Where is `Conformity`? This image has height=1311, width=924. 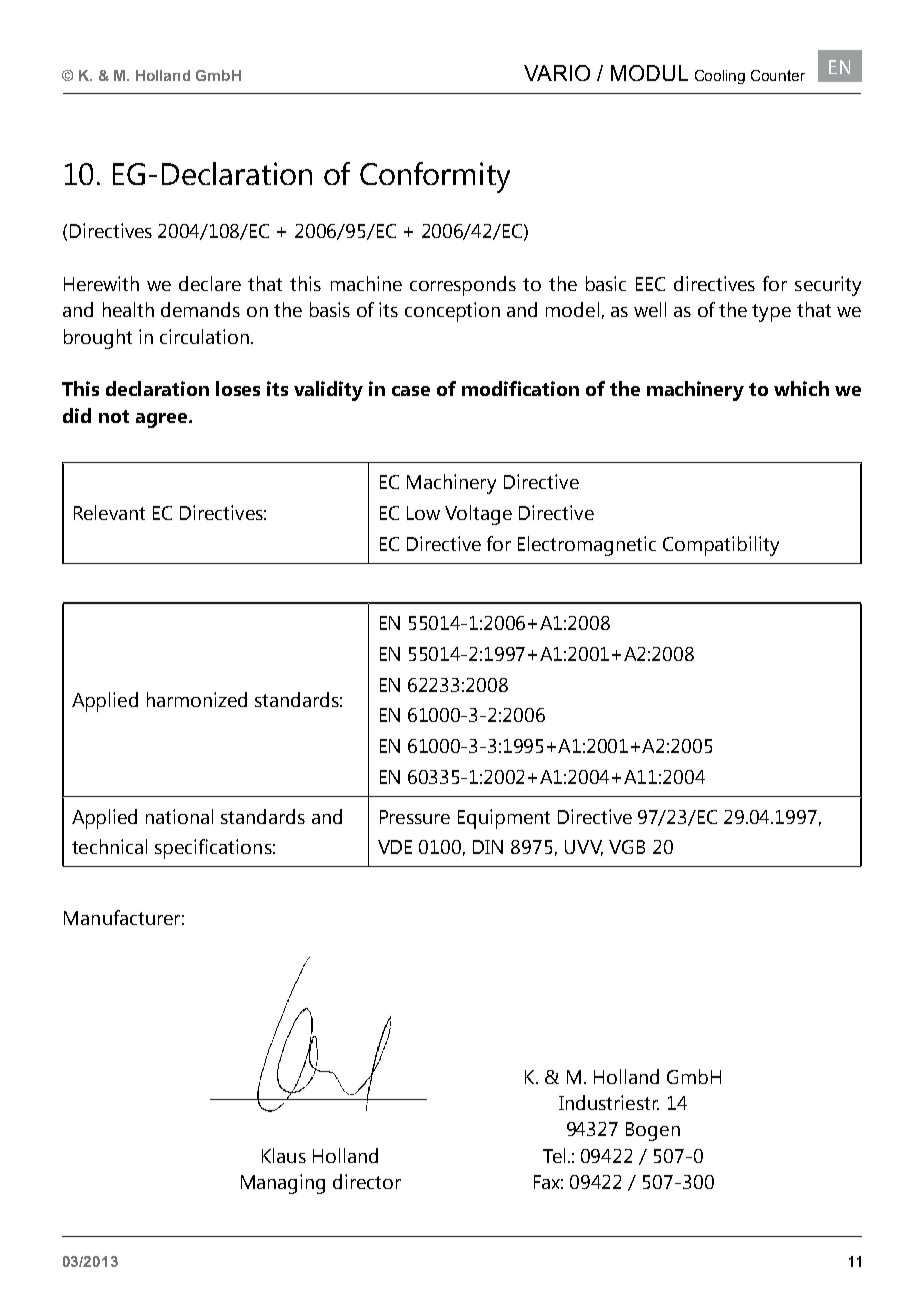
Conformity is located at coordinates (435, 177).
